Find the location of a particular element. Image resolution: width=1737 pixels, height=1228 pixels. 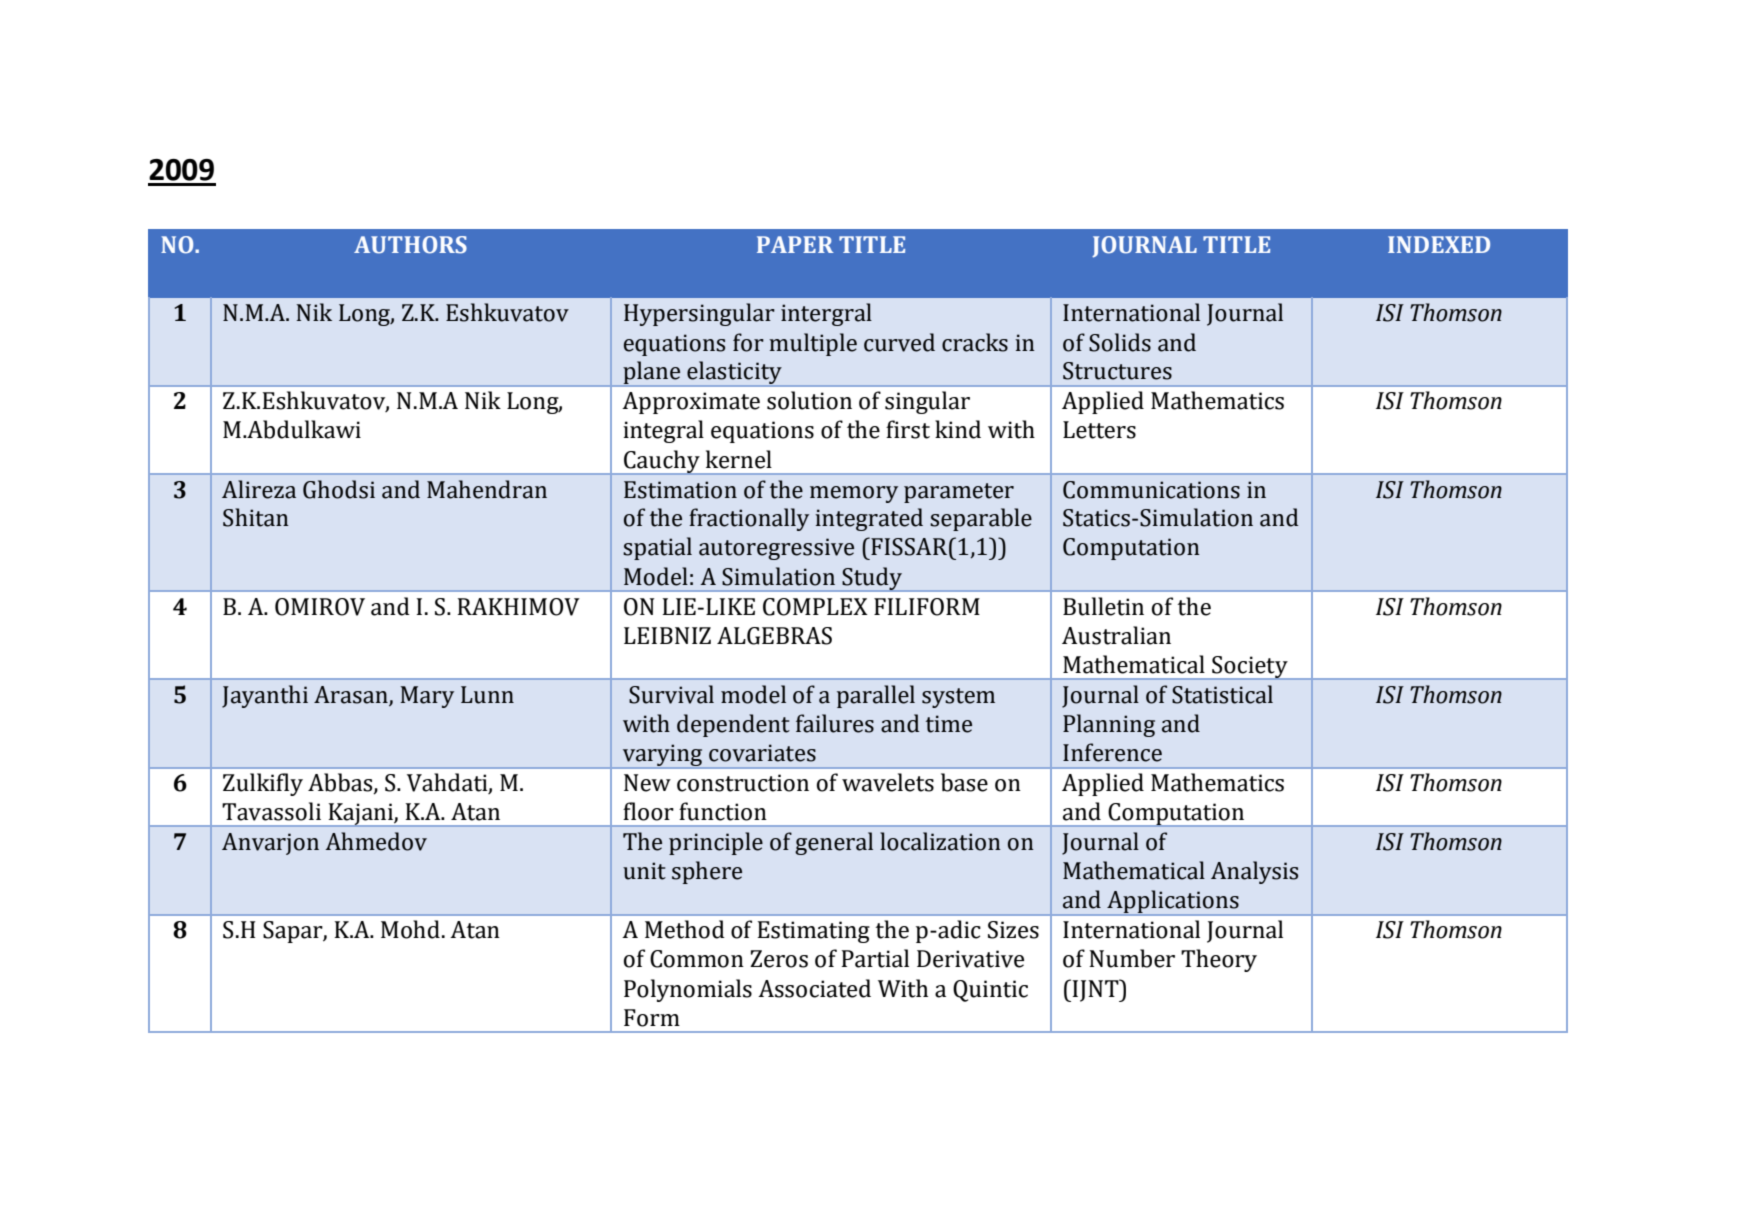

LEIBNIZ is located at coordinates (667, 635).
